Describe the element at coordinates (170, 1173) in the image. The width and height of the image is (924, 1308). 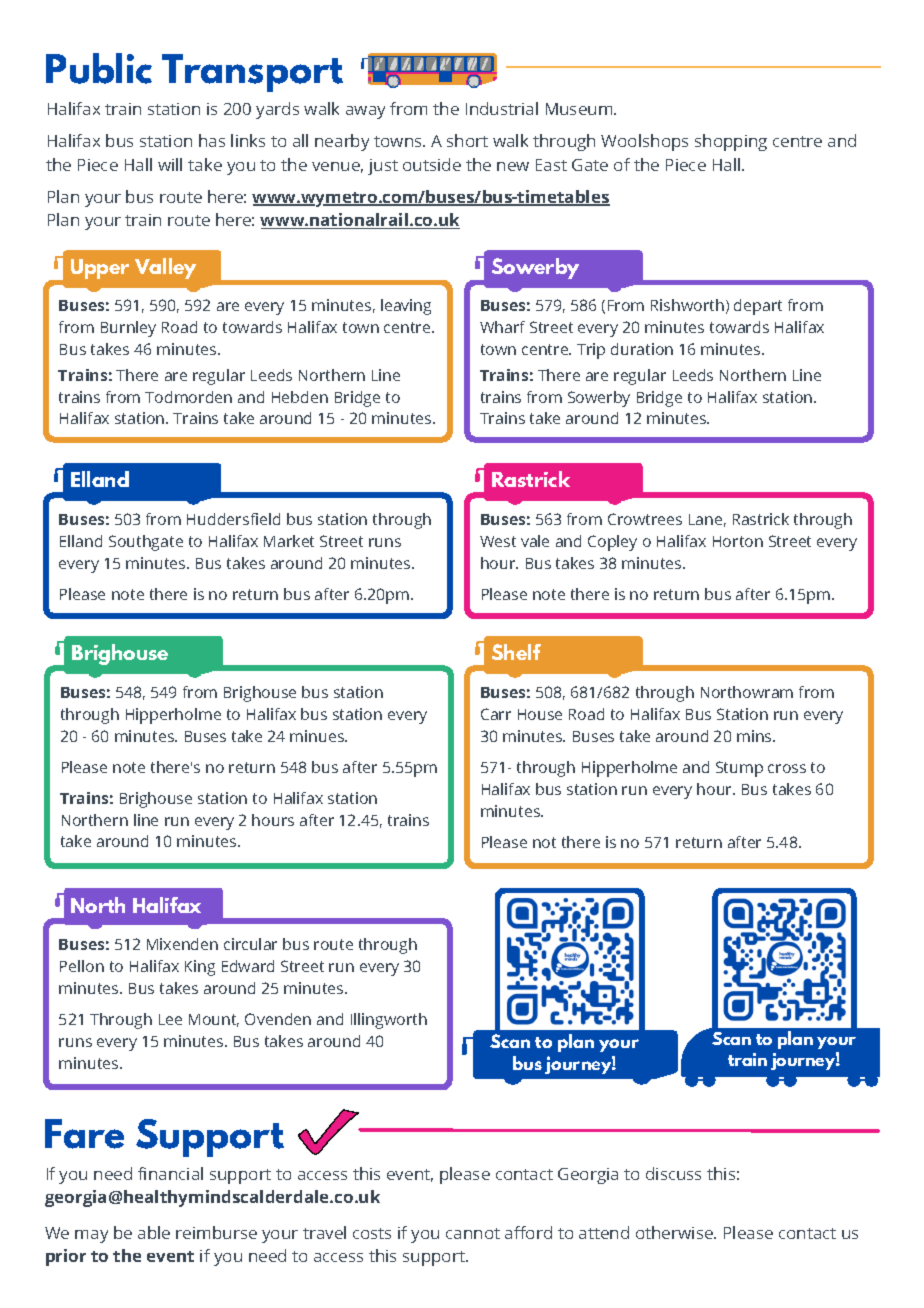
I see `financial` at that location.
